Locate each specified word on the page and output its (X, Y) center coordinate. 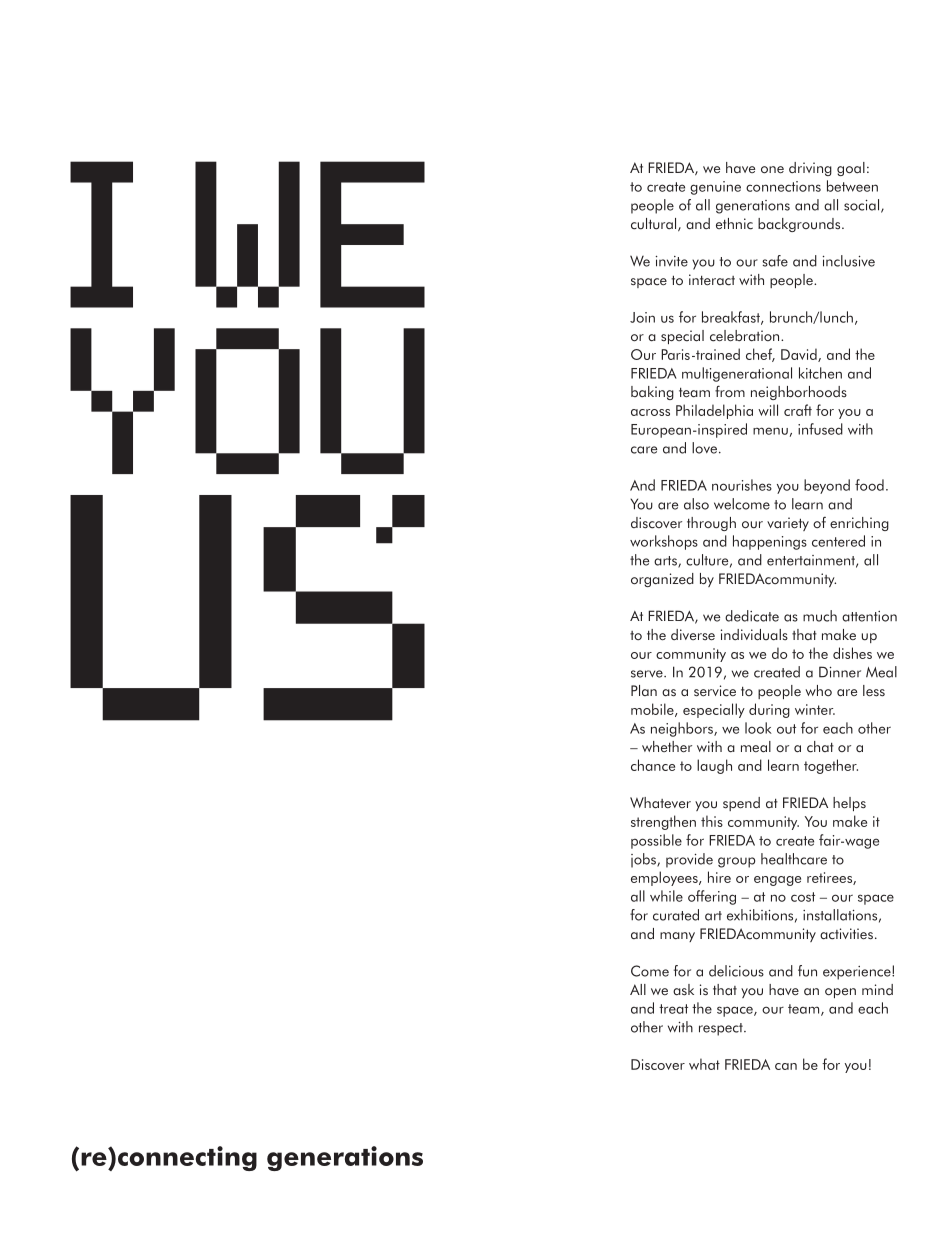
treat (673, 1009)
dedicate (752, 616)
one (772, 170)
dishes (852, 653)
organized (662, 580)
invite (672, 261)
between (852, 186)
